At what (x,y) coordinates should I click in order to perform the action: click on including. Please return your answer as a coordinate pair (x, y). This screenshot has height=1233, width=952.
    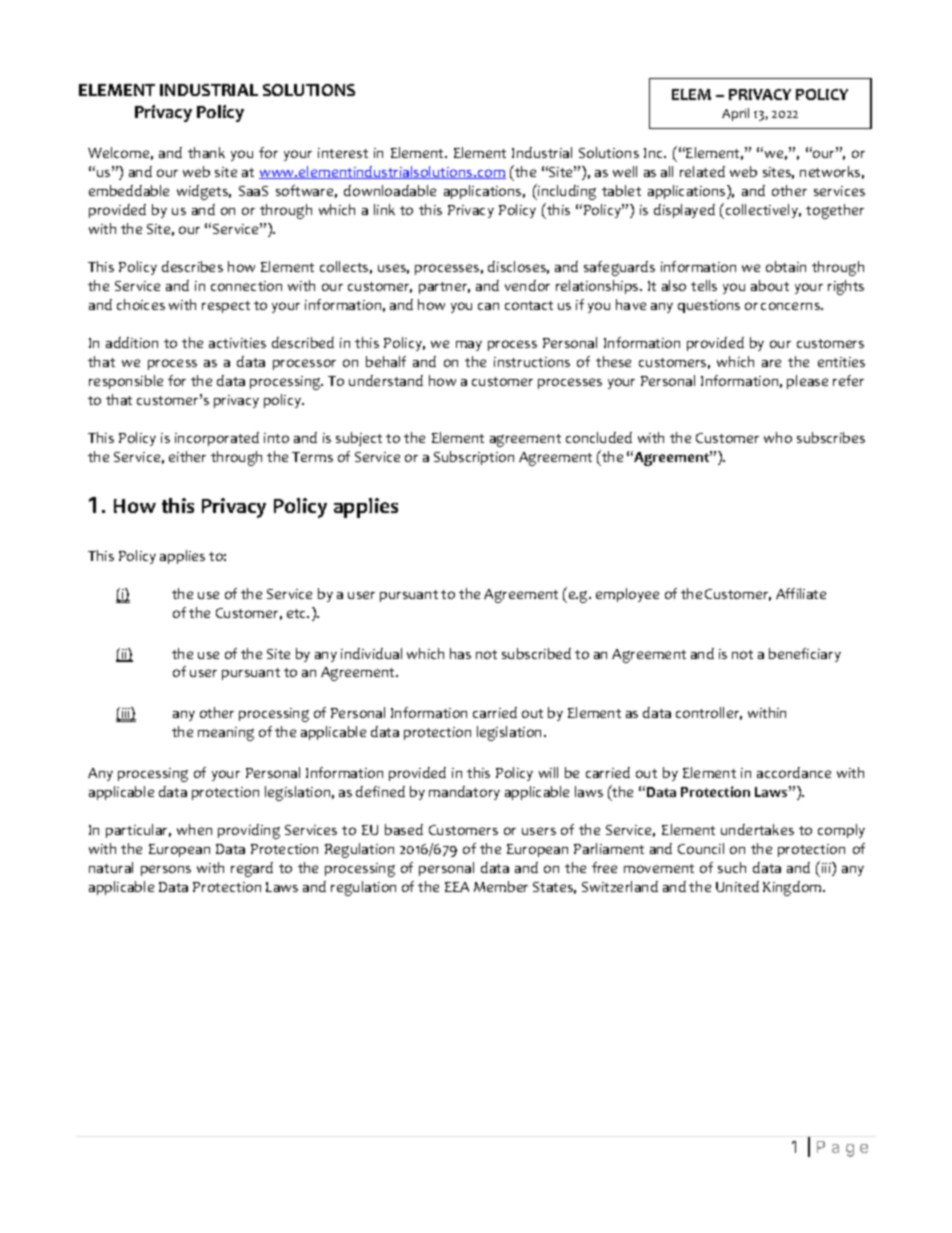
    Looking at the image, I should click on (566, 192).
